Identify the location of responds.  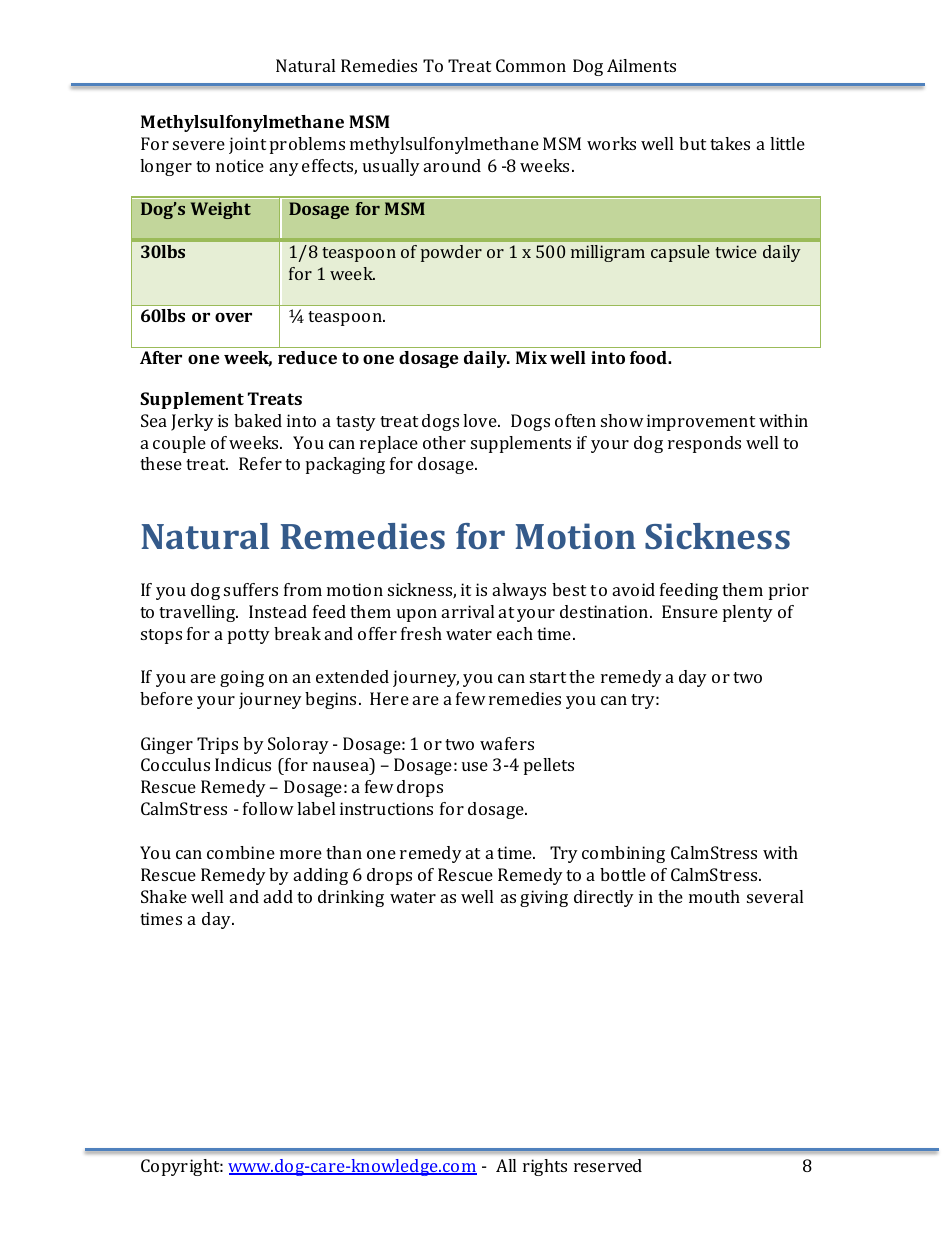
(704, 444).
